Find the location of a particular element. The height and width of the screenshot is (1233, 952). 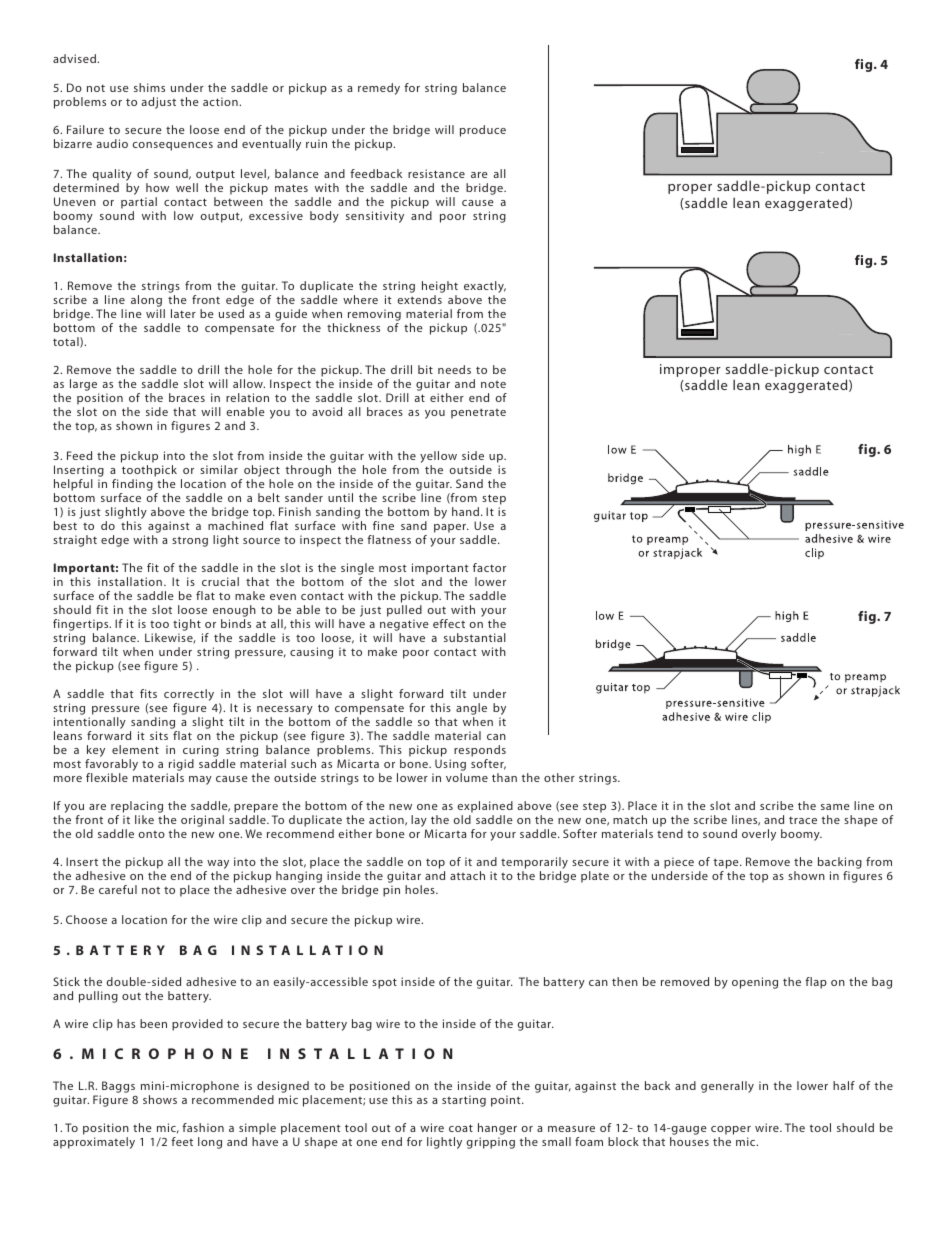

later is located at coordinates (183, 313).
